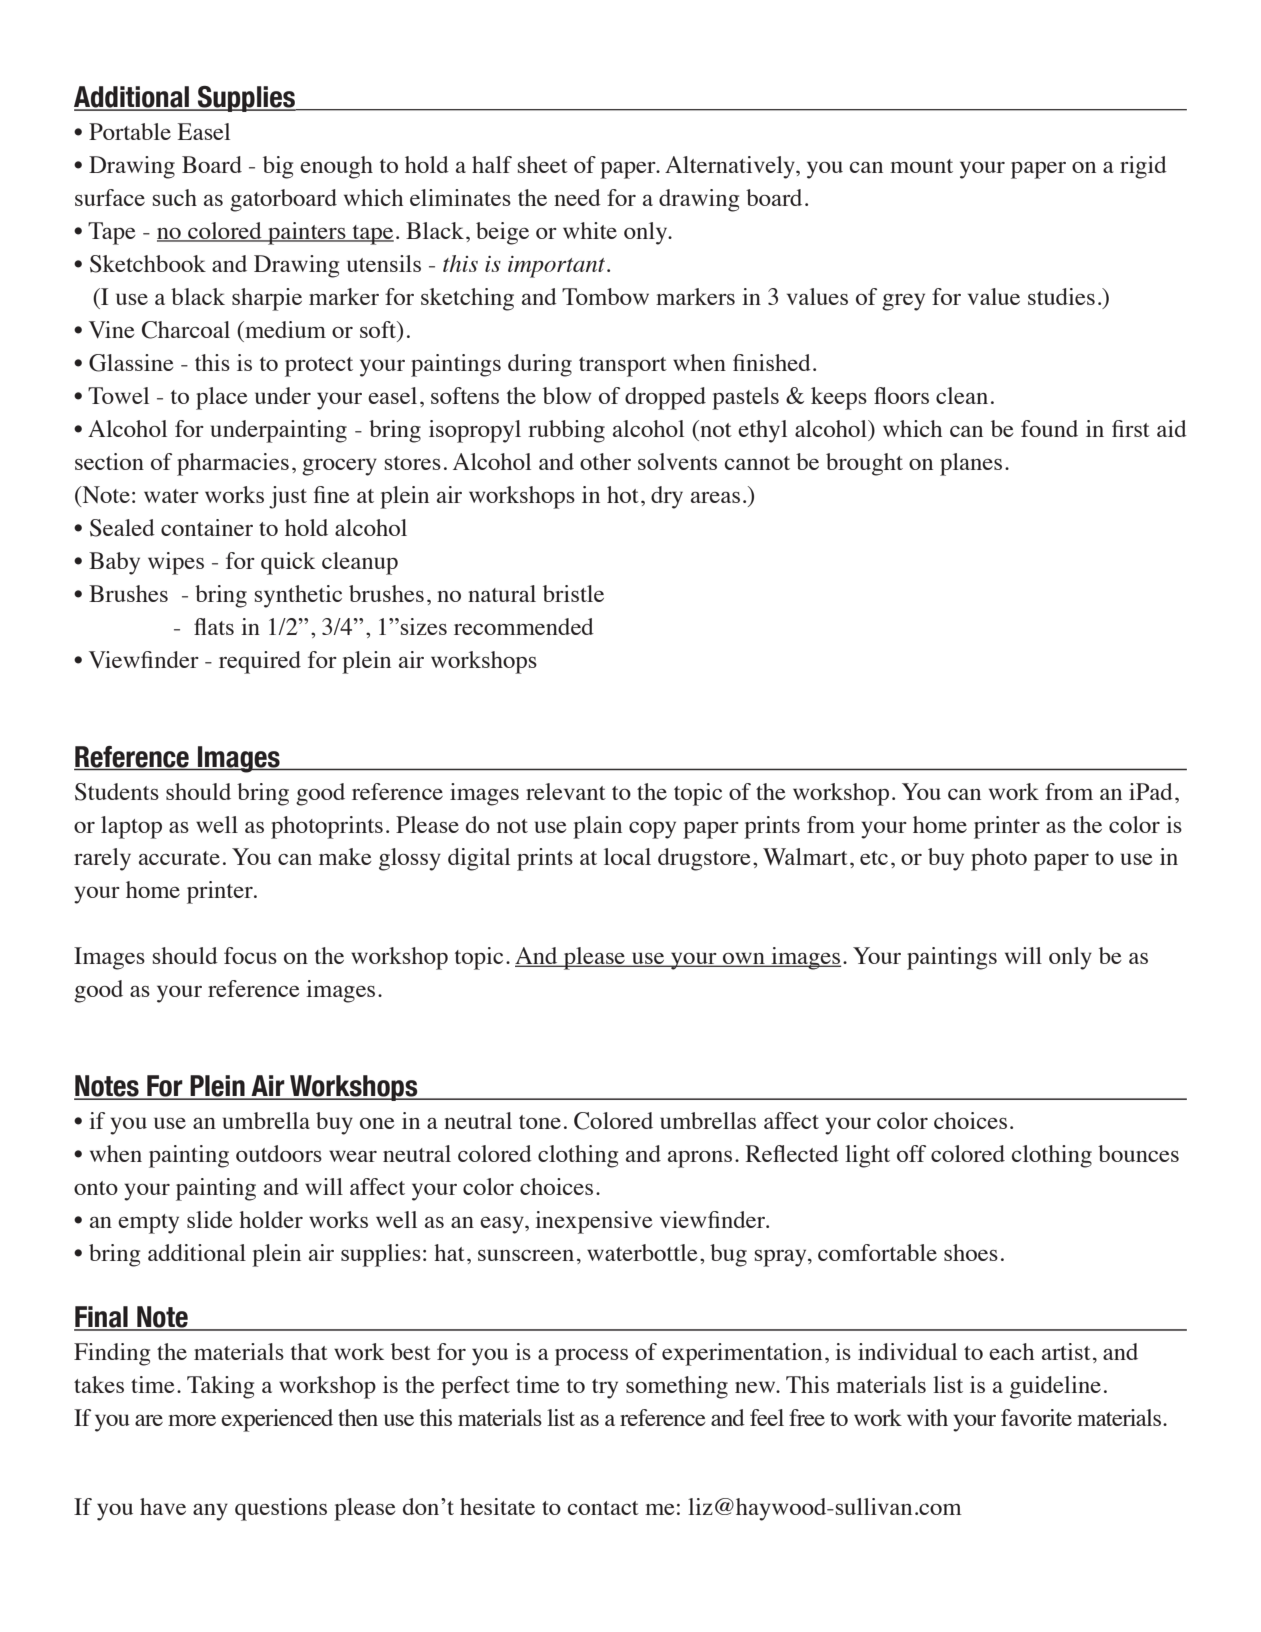 Image resolution: width=1261 pixels, height=1632 pixels. What do you see at coordinates (210, 1512) in the screenshot?
I see `any` at bounding box center [210, 1512].
